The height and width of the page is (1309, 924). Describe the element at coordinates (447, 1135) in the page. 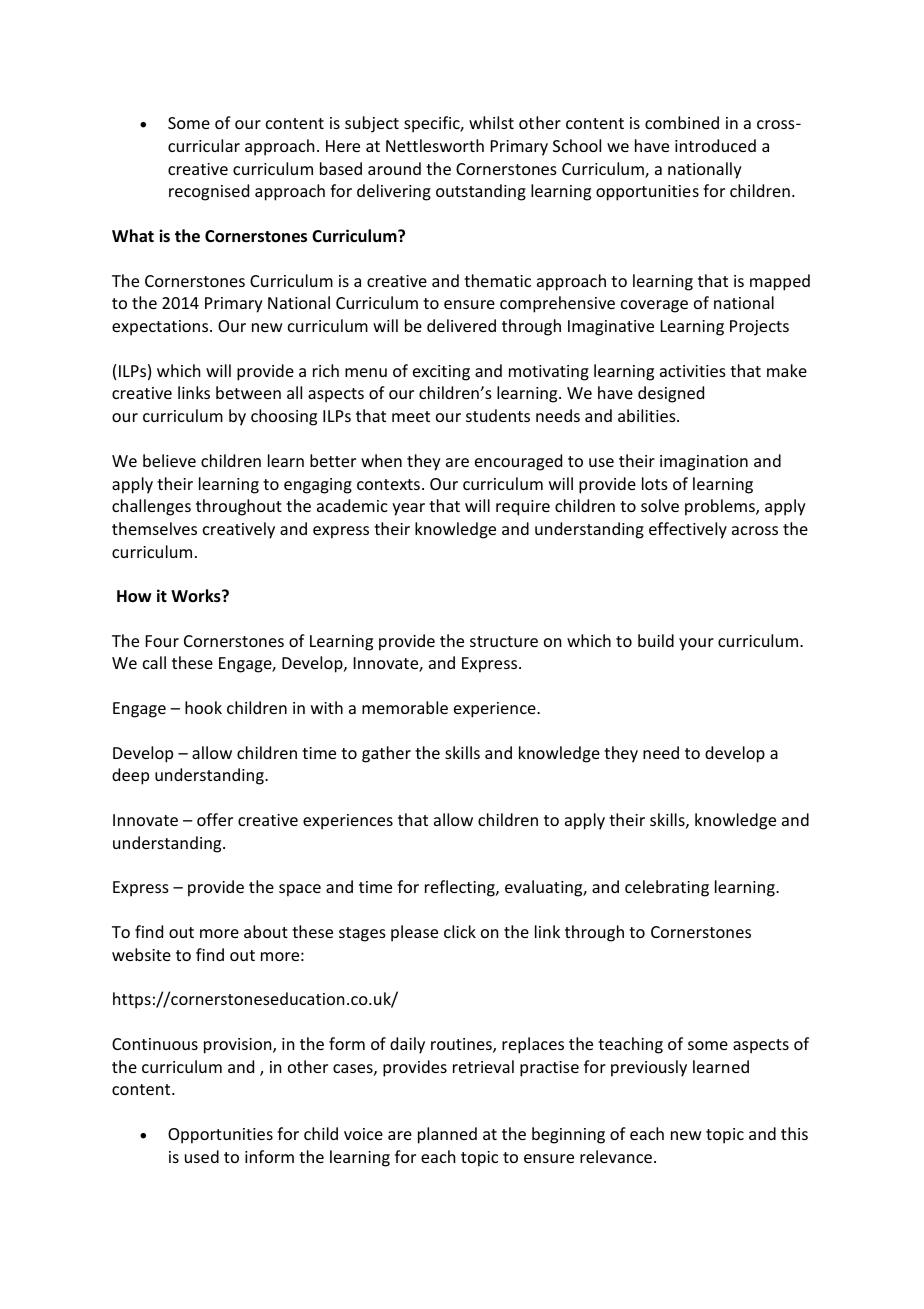

I see `planned` at that location.
